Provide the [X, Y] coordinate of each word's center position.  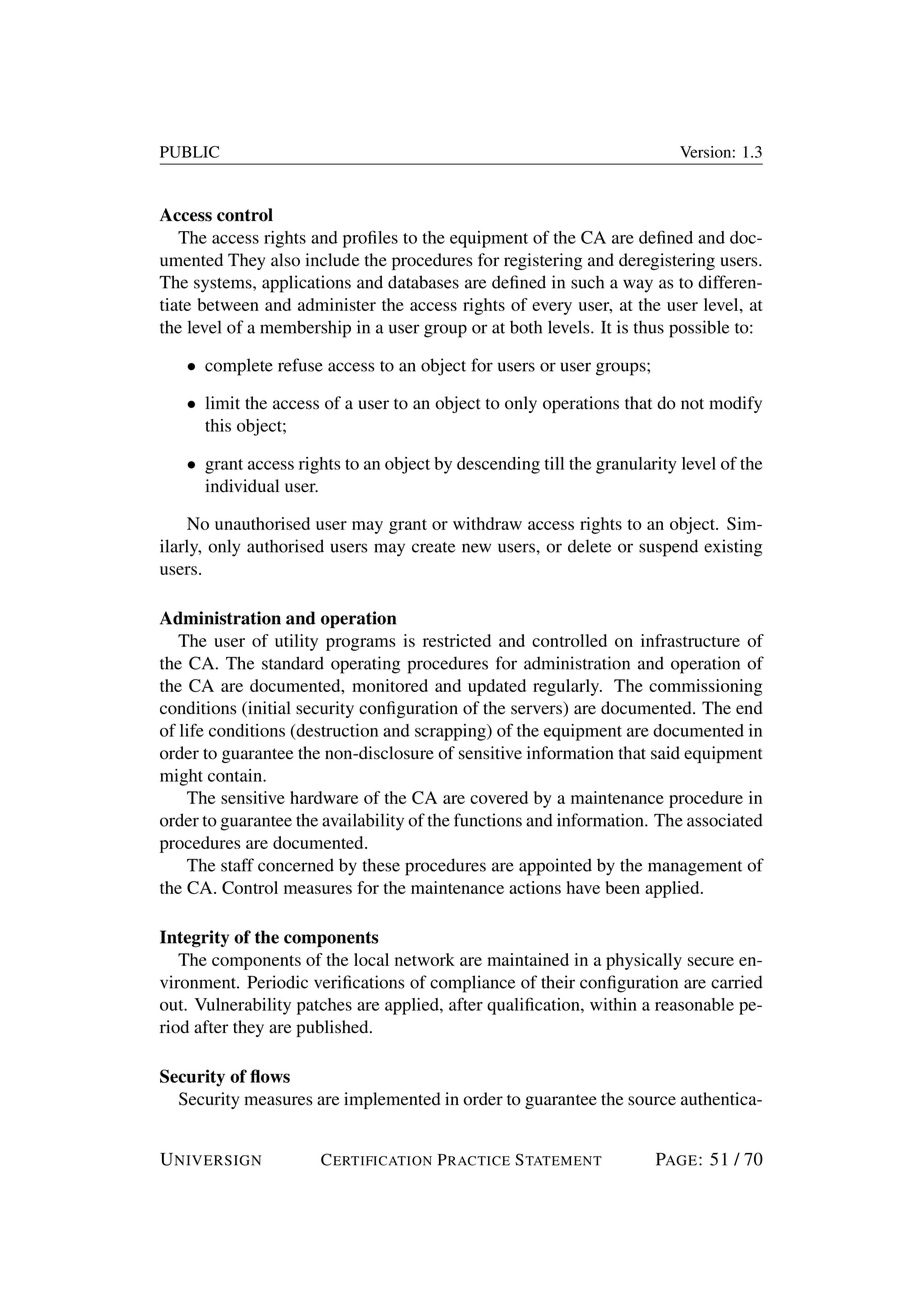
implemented [392, 1100]
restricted [457, 640]
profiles [370, 239]
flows [270, 1076]
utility [296, 642]
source [652, 1101]
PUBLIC [189, 152]
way [638, 286]
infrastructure [690, 640]
